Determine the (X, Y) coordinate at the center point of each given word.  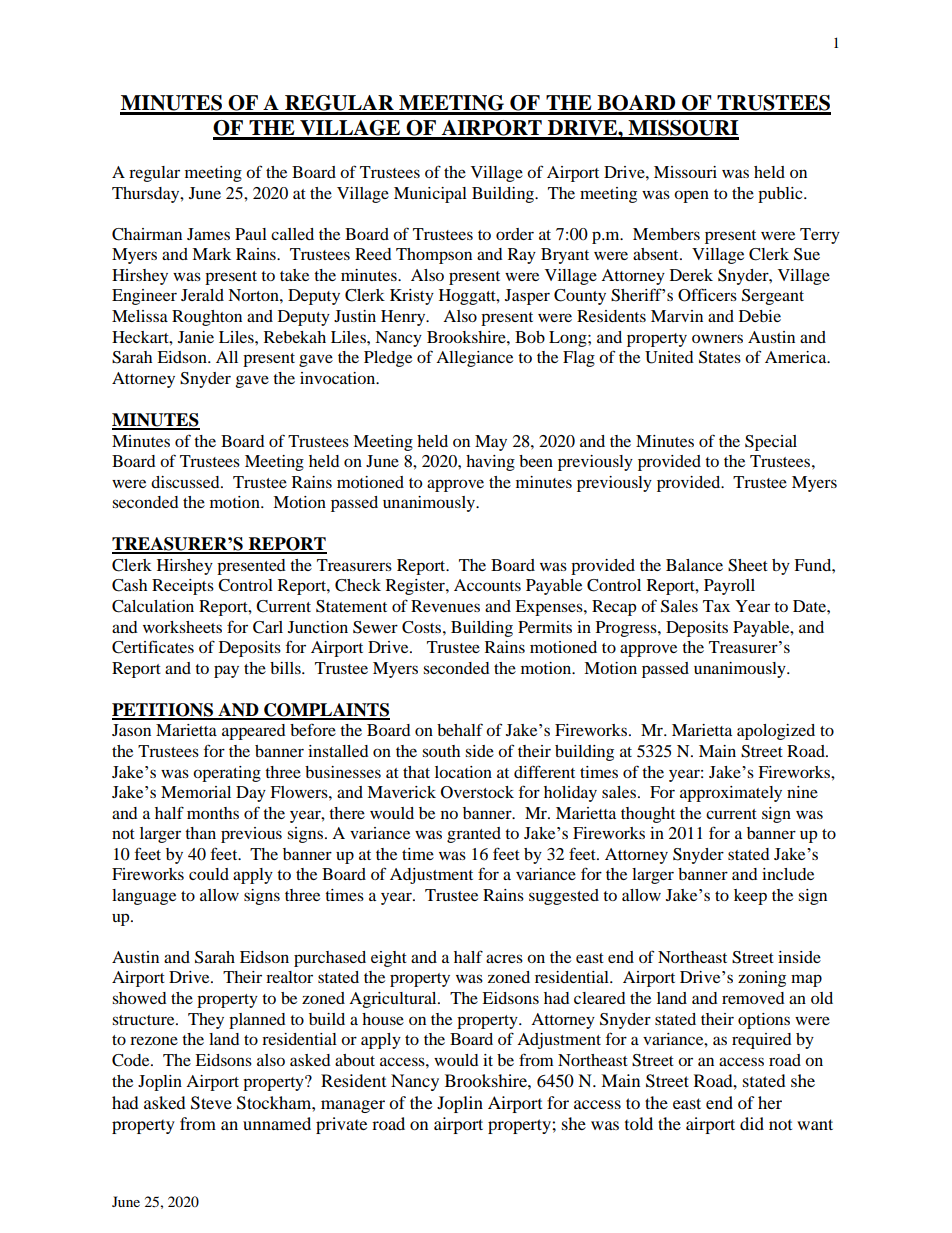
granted (474, 835)
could (209, 874)
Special (771, 443)
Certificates (153, 647)
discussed (186, 482)
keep (750, 897)
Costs (423, 627)
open (691, 196)
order (515, 234)
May (491, 443)
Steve (211, 1103)
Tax (716, 606)
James (208, 234)
